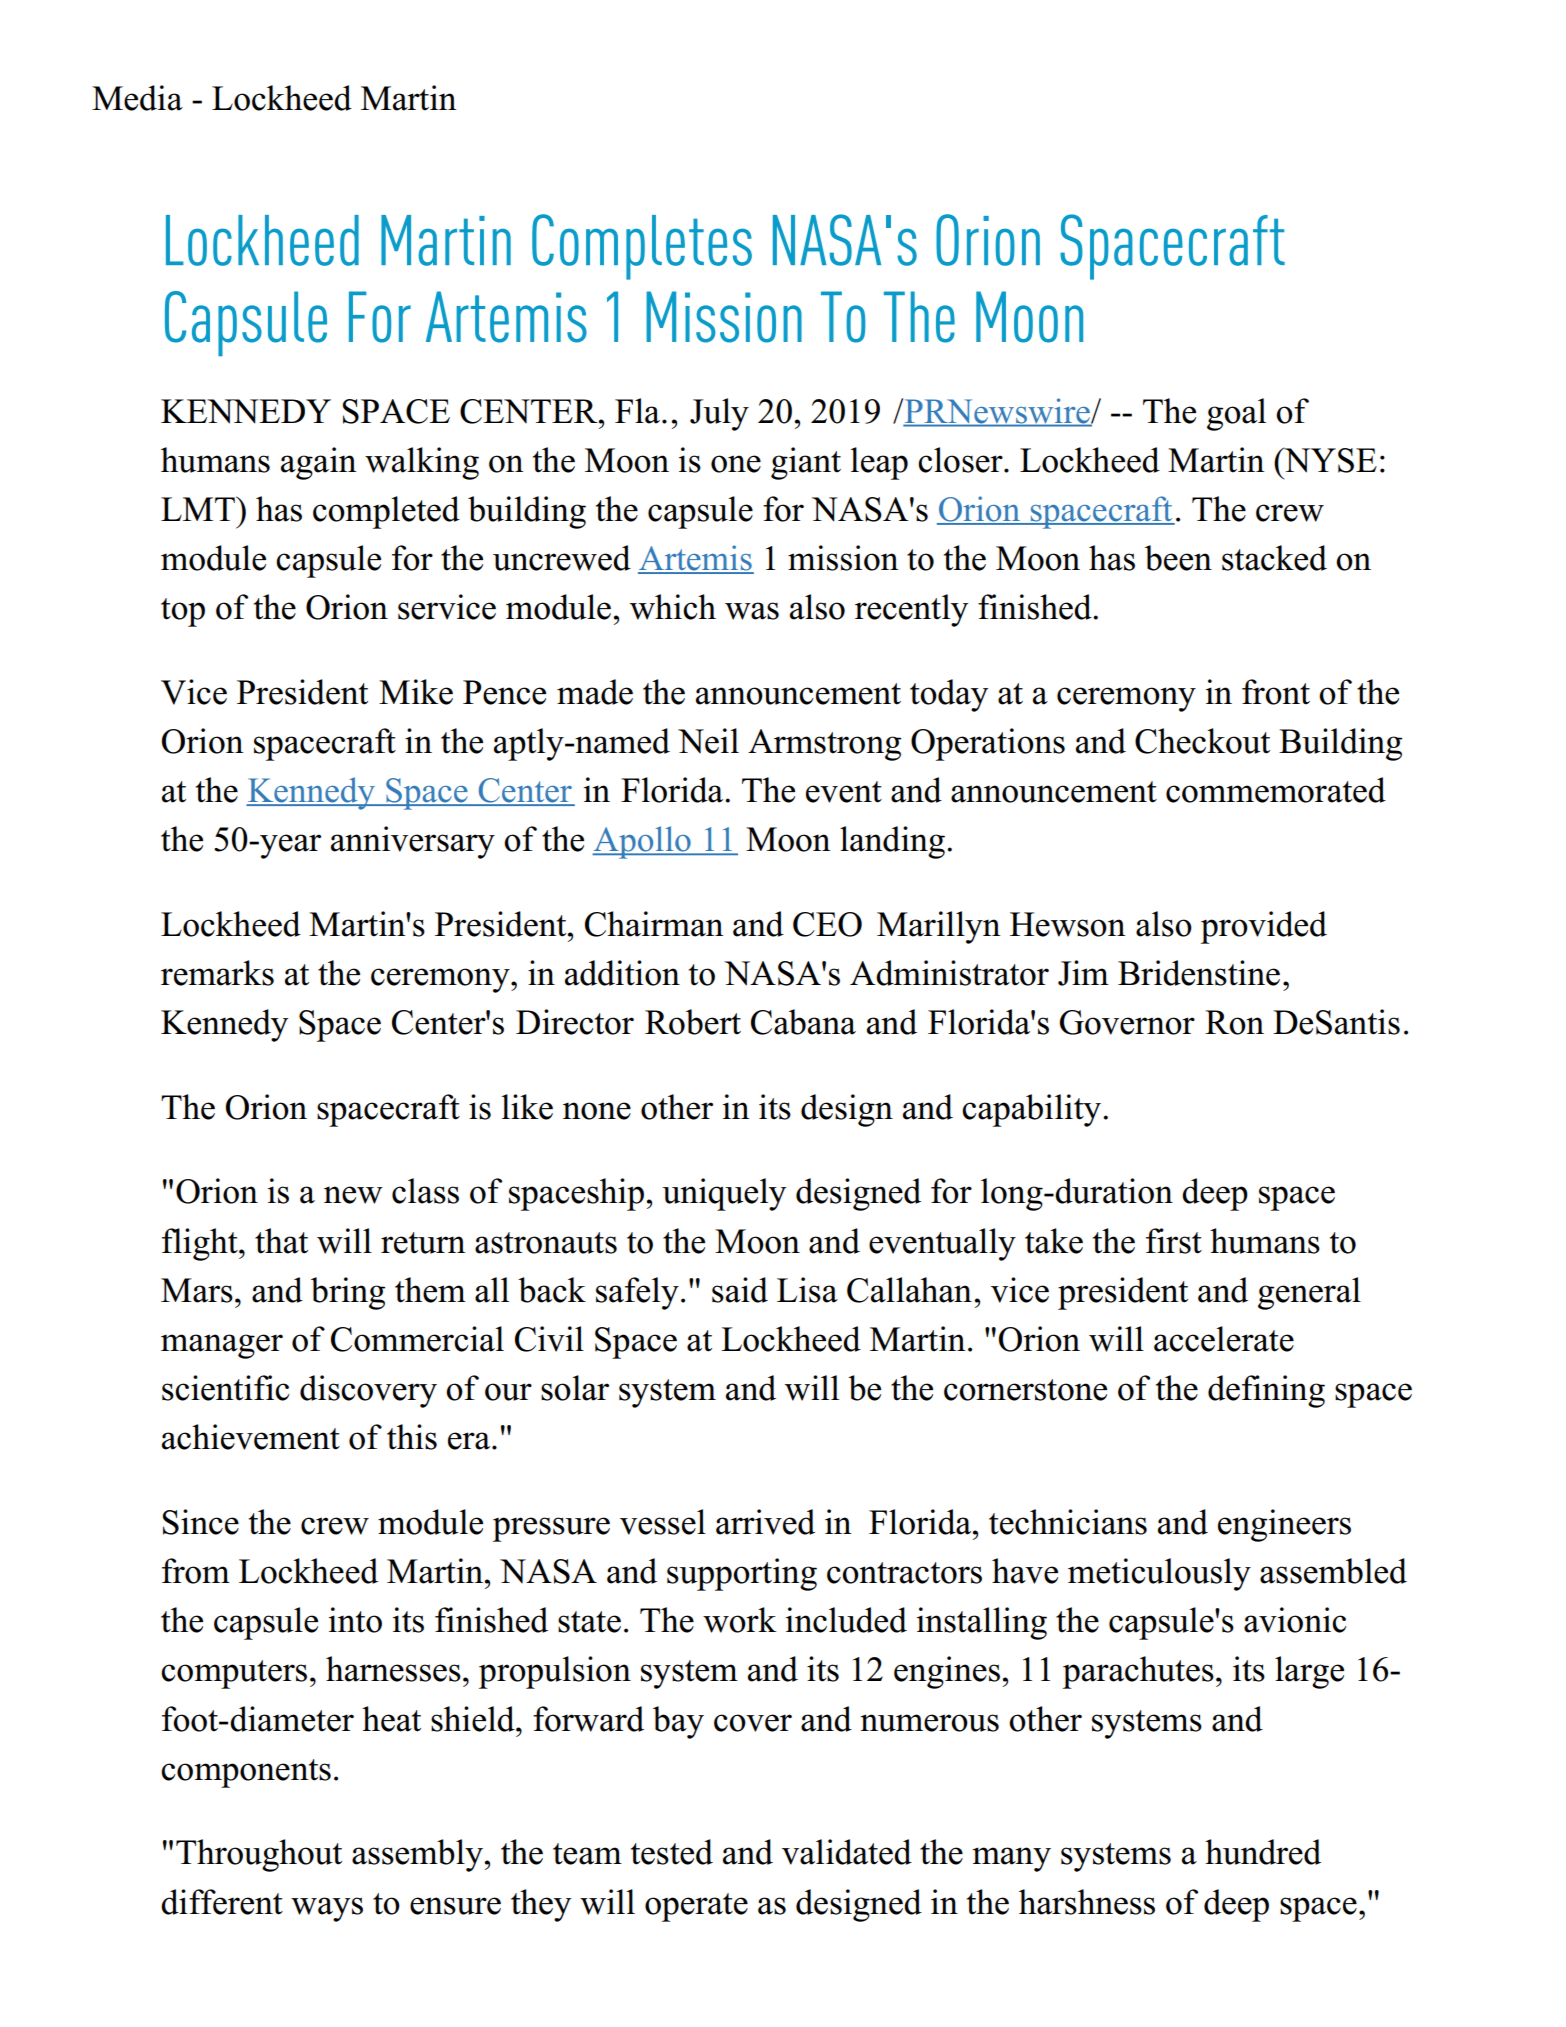 Image resolution: width=1566 pixels, height=2027 pixels. I want to click on Throughout, so click(259, 1855).
